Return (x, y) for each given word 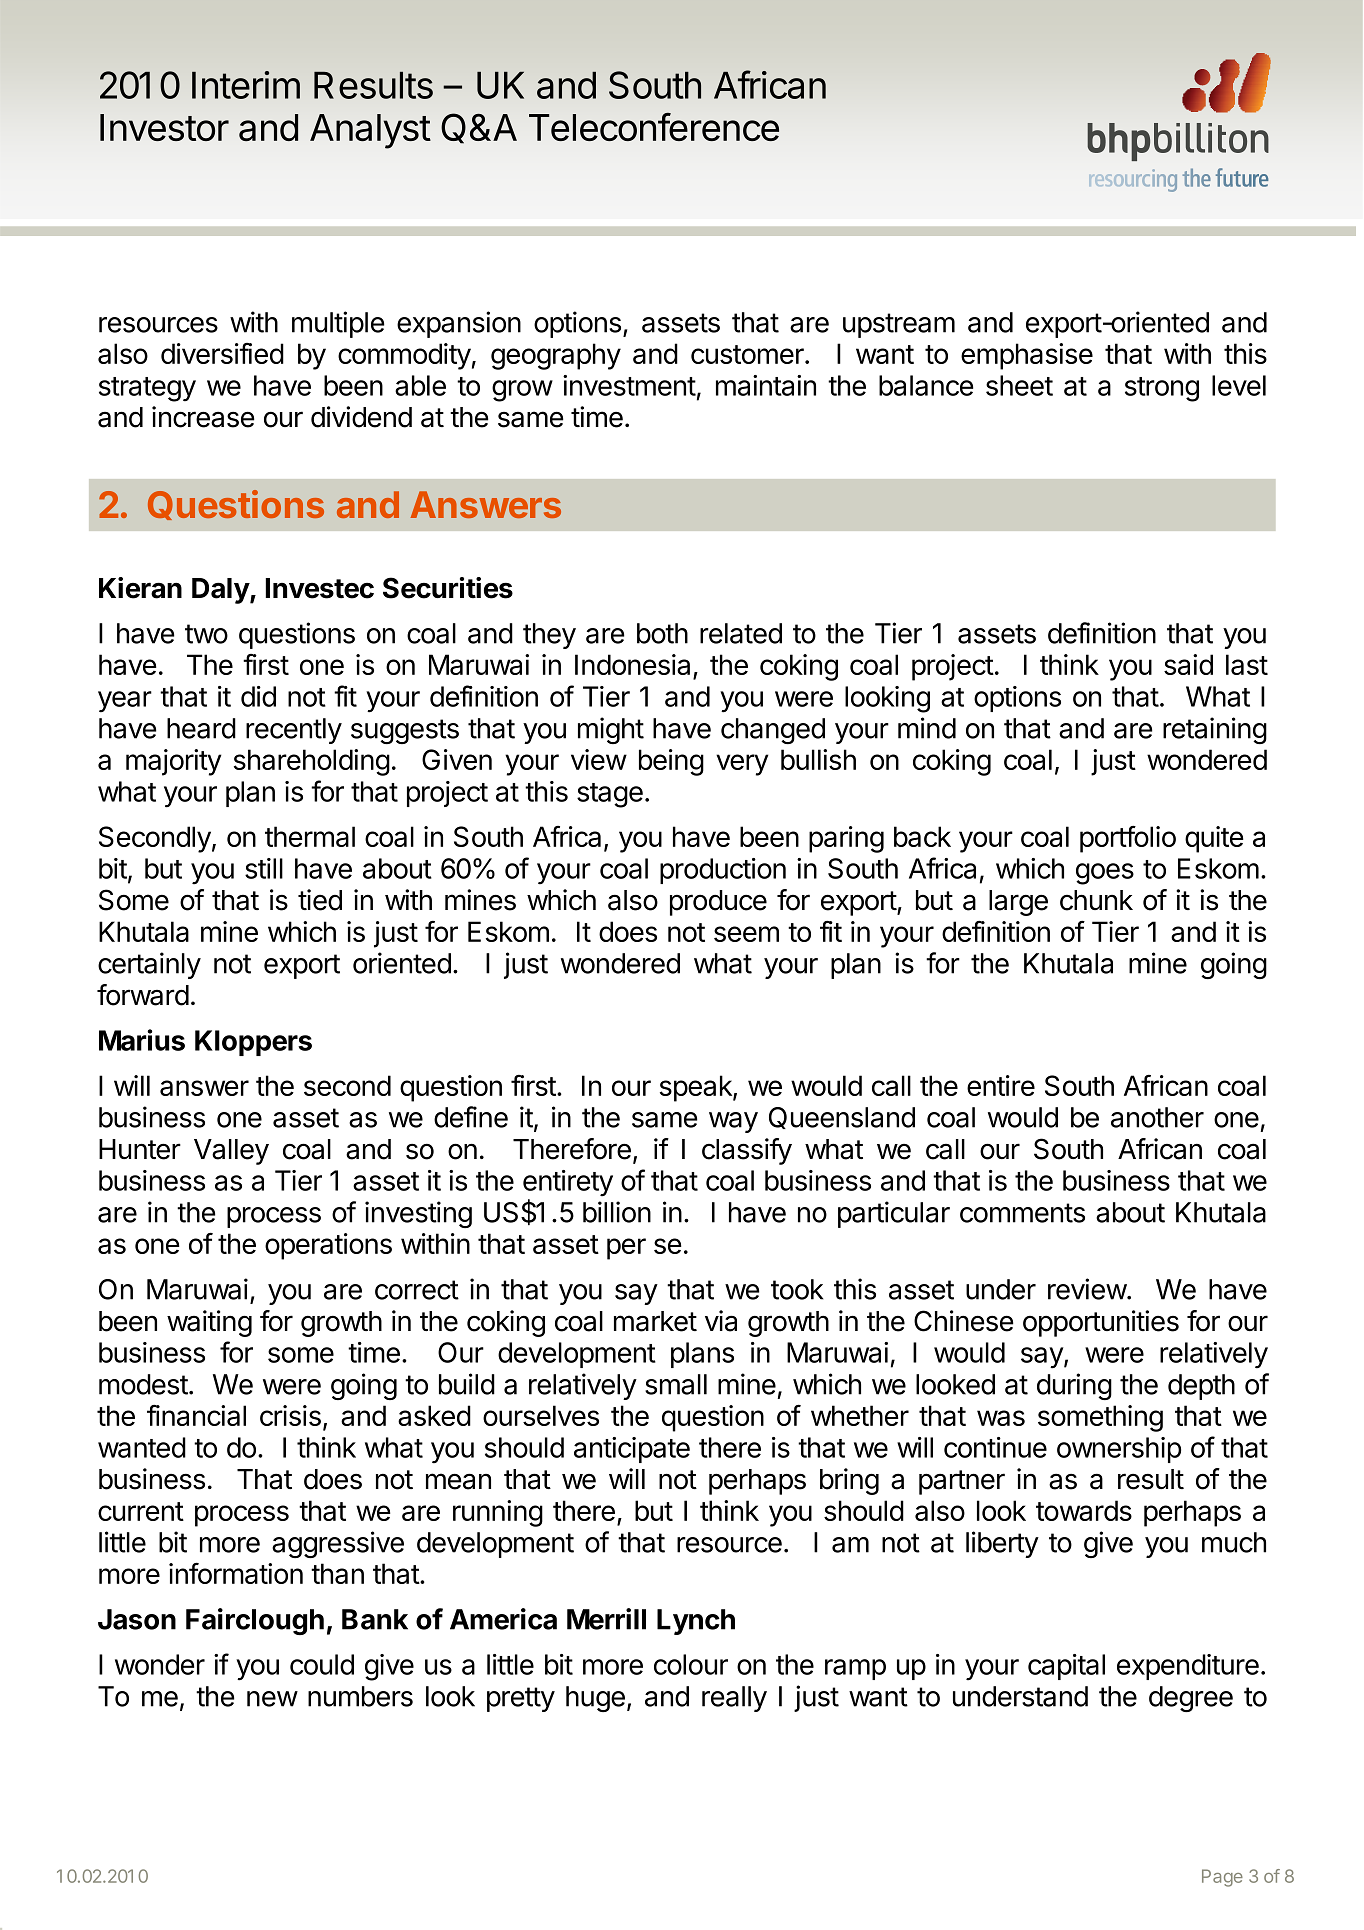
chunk (1096, 900)
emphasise (1027, 356)
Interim (246, 85)
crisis (290, 1415)
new (272, 1699)
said (1188, 664)
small (676, 1384)
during (1074, 1386)
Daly (221, 591)
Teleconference (654, 127)
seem (746, 934)
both (662, 633)
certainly (149, 965)
